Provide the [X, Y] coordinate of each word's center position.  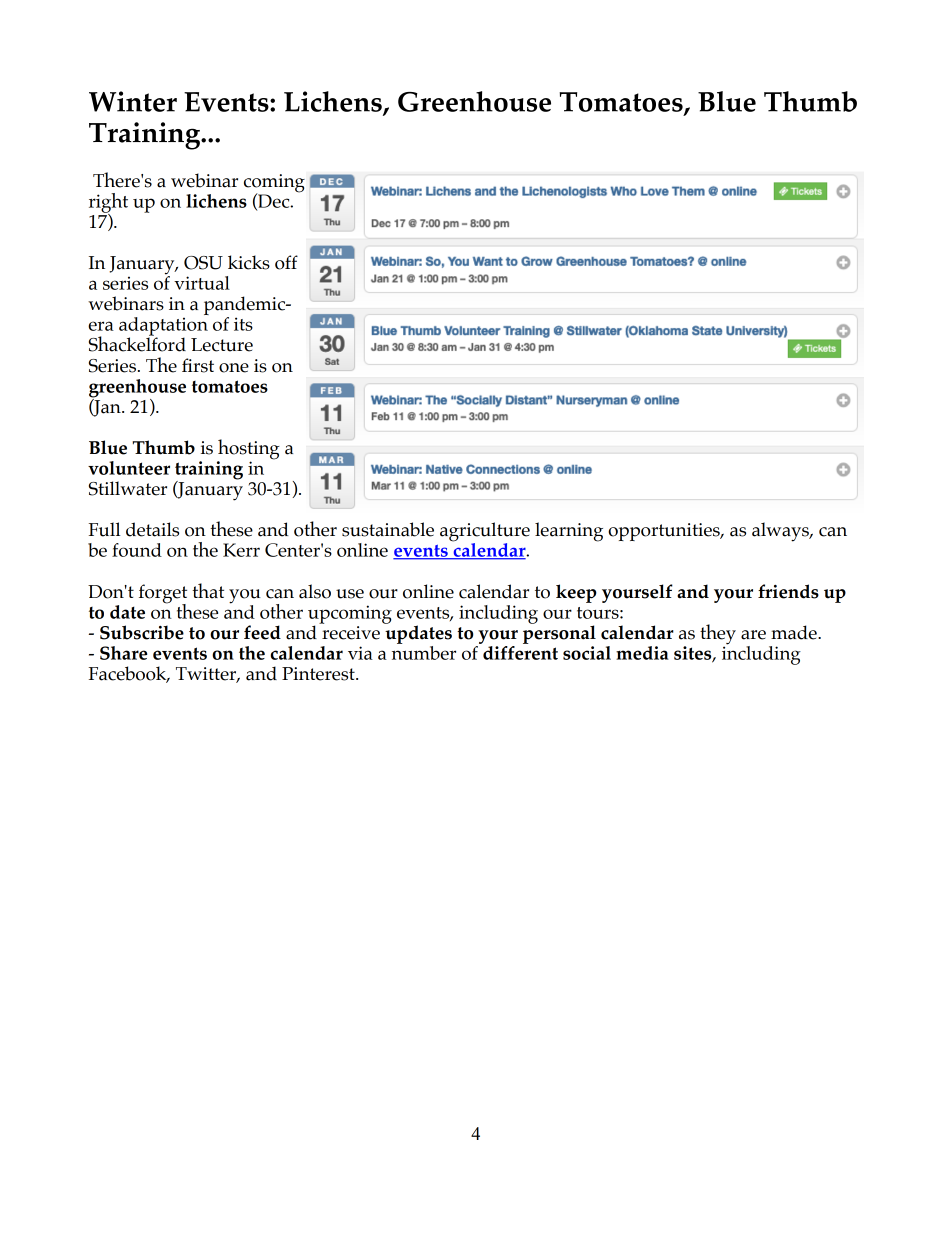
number [424, 651]
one [234, 368]
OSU [203, 263]
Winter [133, 101]
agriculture [485, 533]
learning [569, 532]
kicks [249, 262]
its [243, 324]
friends [788, 591]
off [286, 262]
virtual [202, 283]
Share [123, 653]
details [152, 529]
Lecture [222, 345]
